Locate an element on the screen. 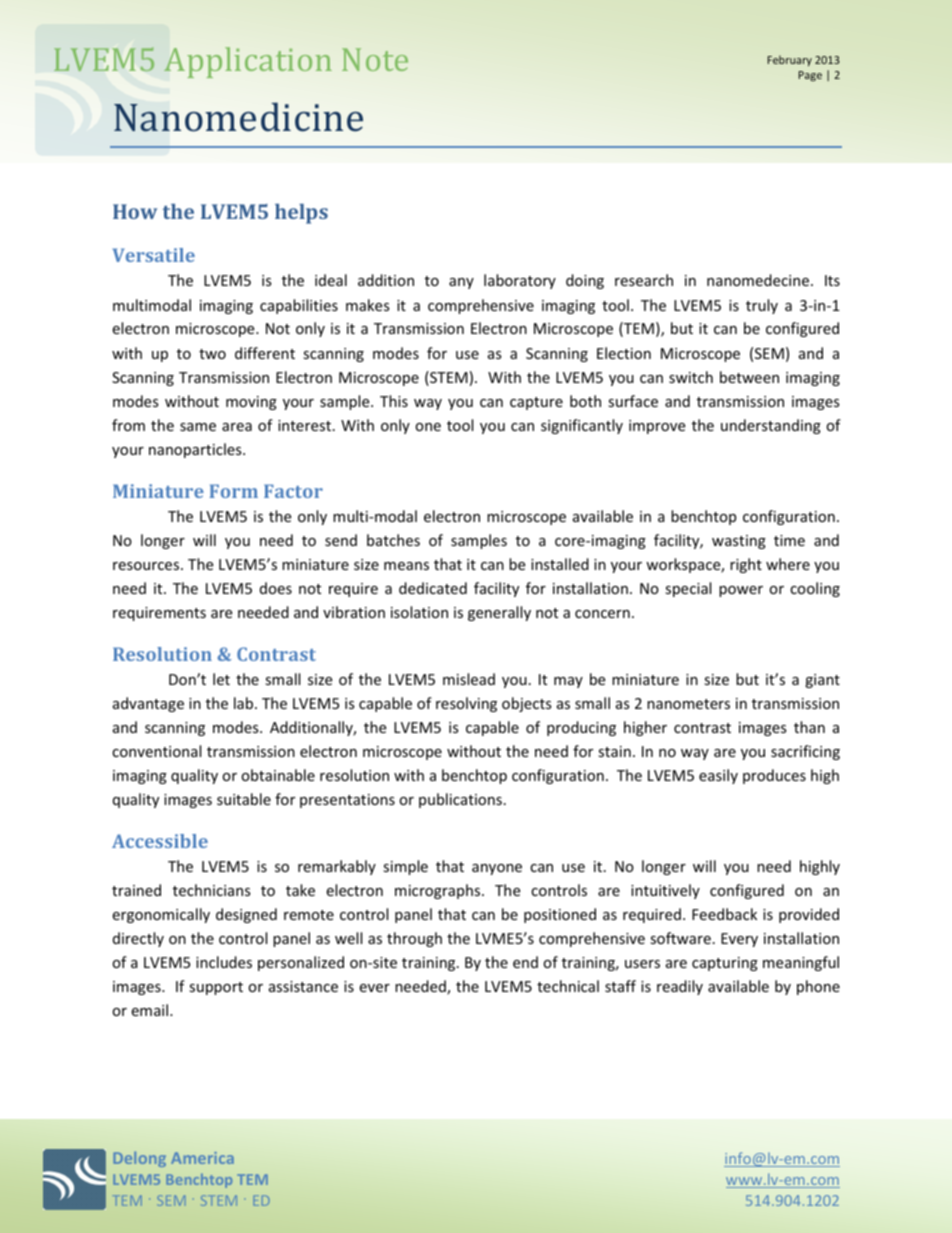  technical is located at coordinates (568, 986).
